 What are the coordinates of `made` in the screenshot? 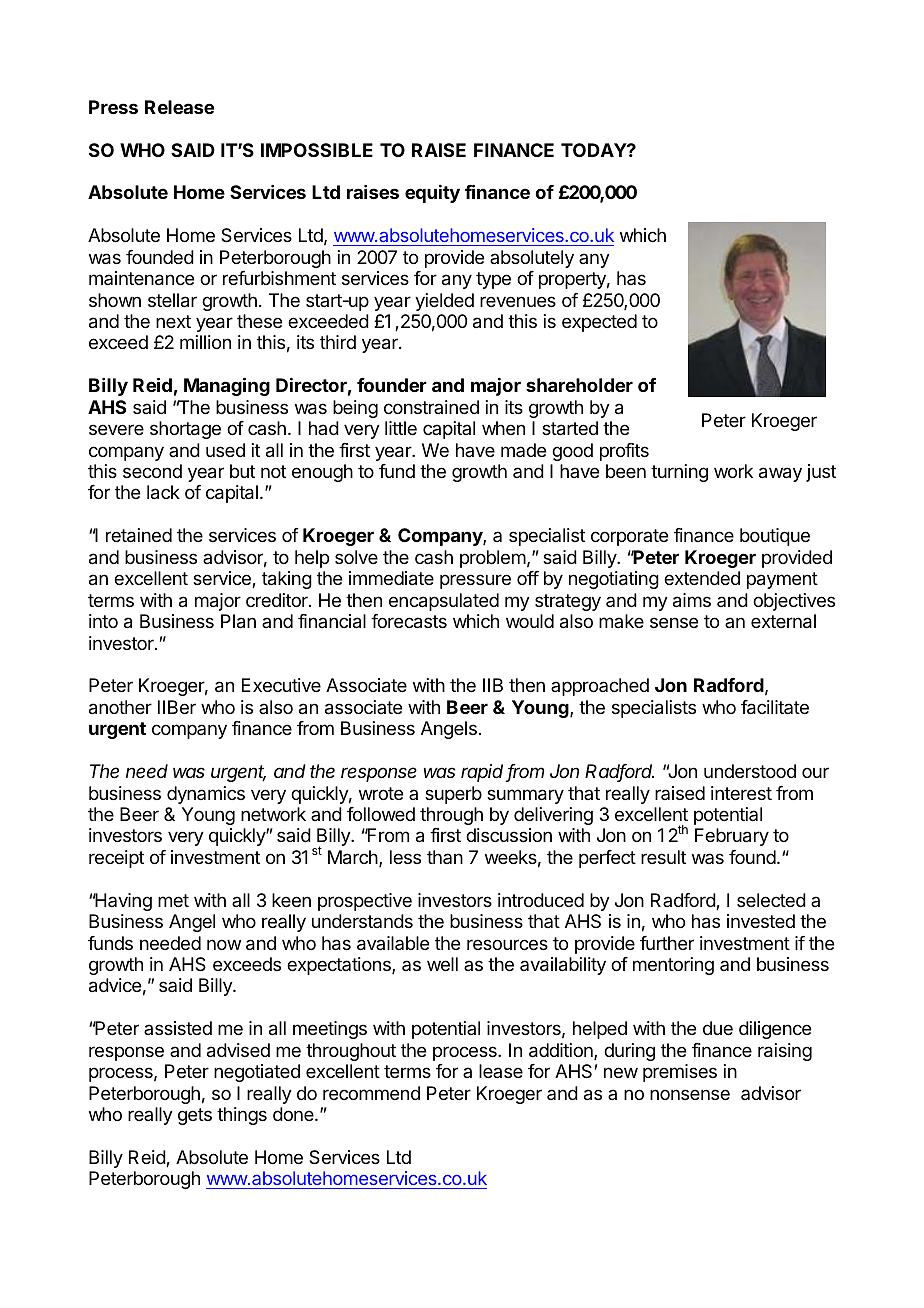 It's located at (523, 450).
